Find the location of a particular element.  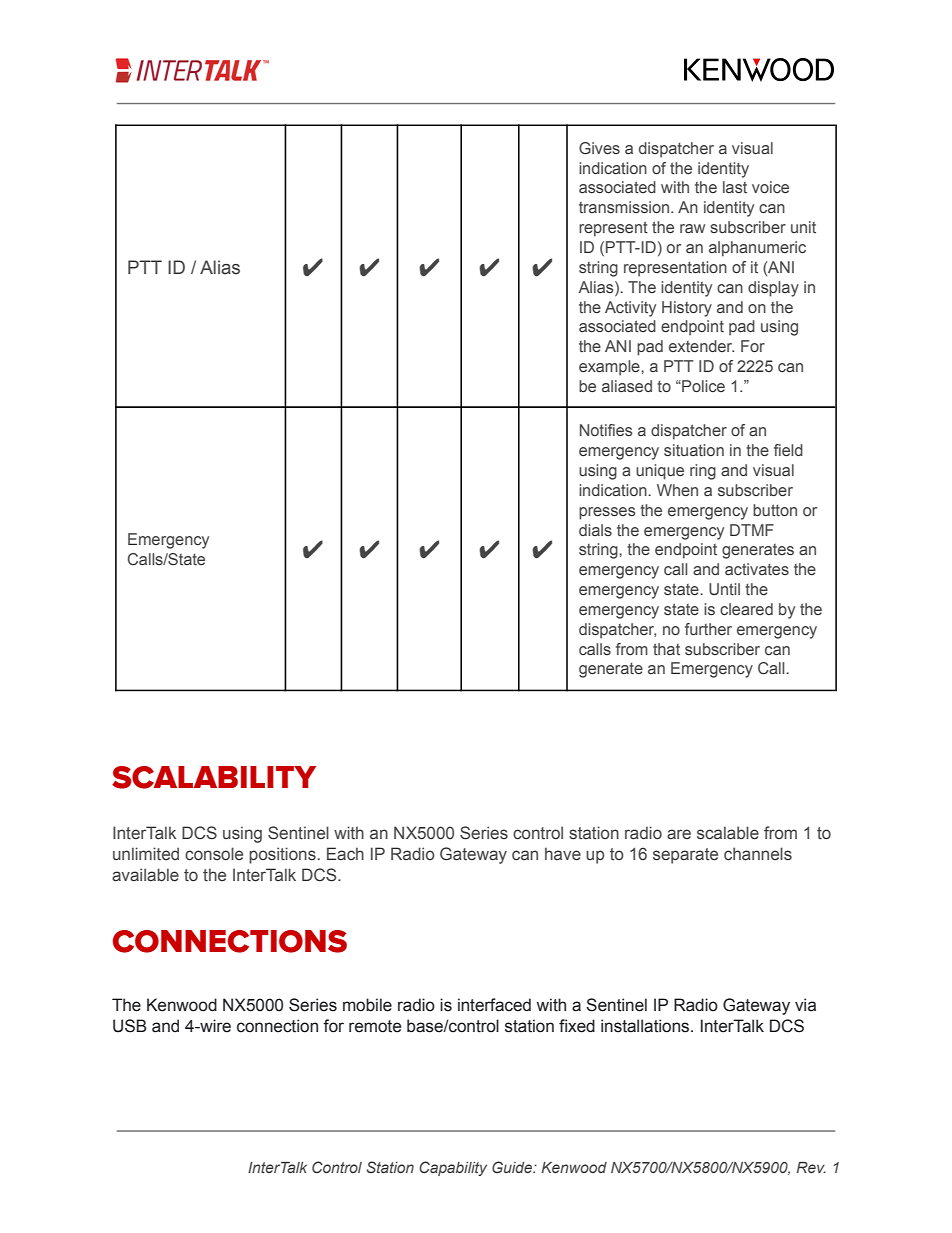

have is located at coordinates (563, 854).
